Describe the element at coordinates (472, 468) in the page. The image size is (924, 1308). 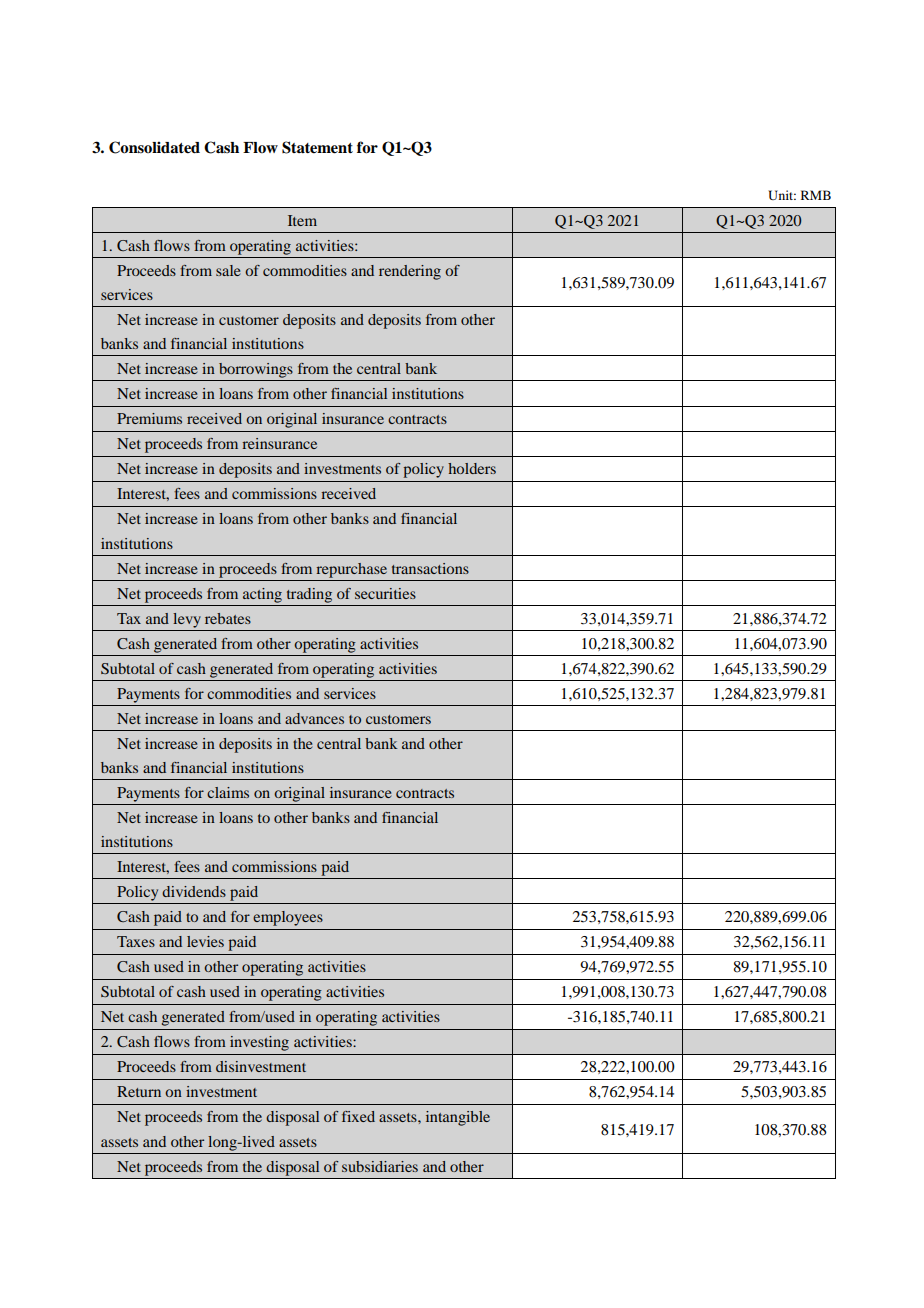
I see `holders` at that location.
